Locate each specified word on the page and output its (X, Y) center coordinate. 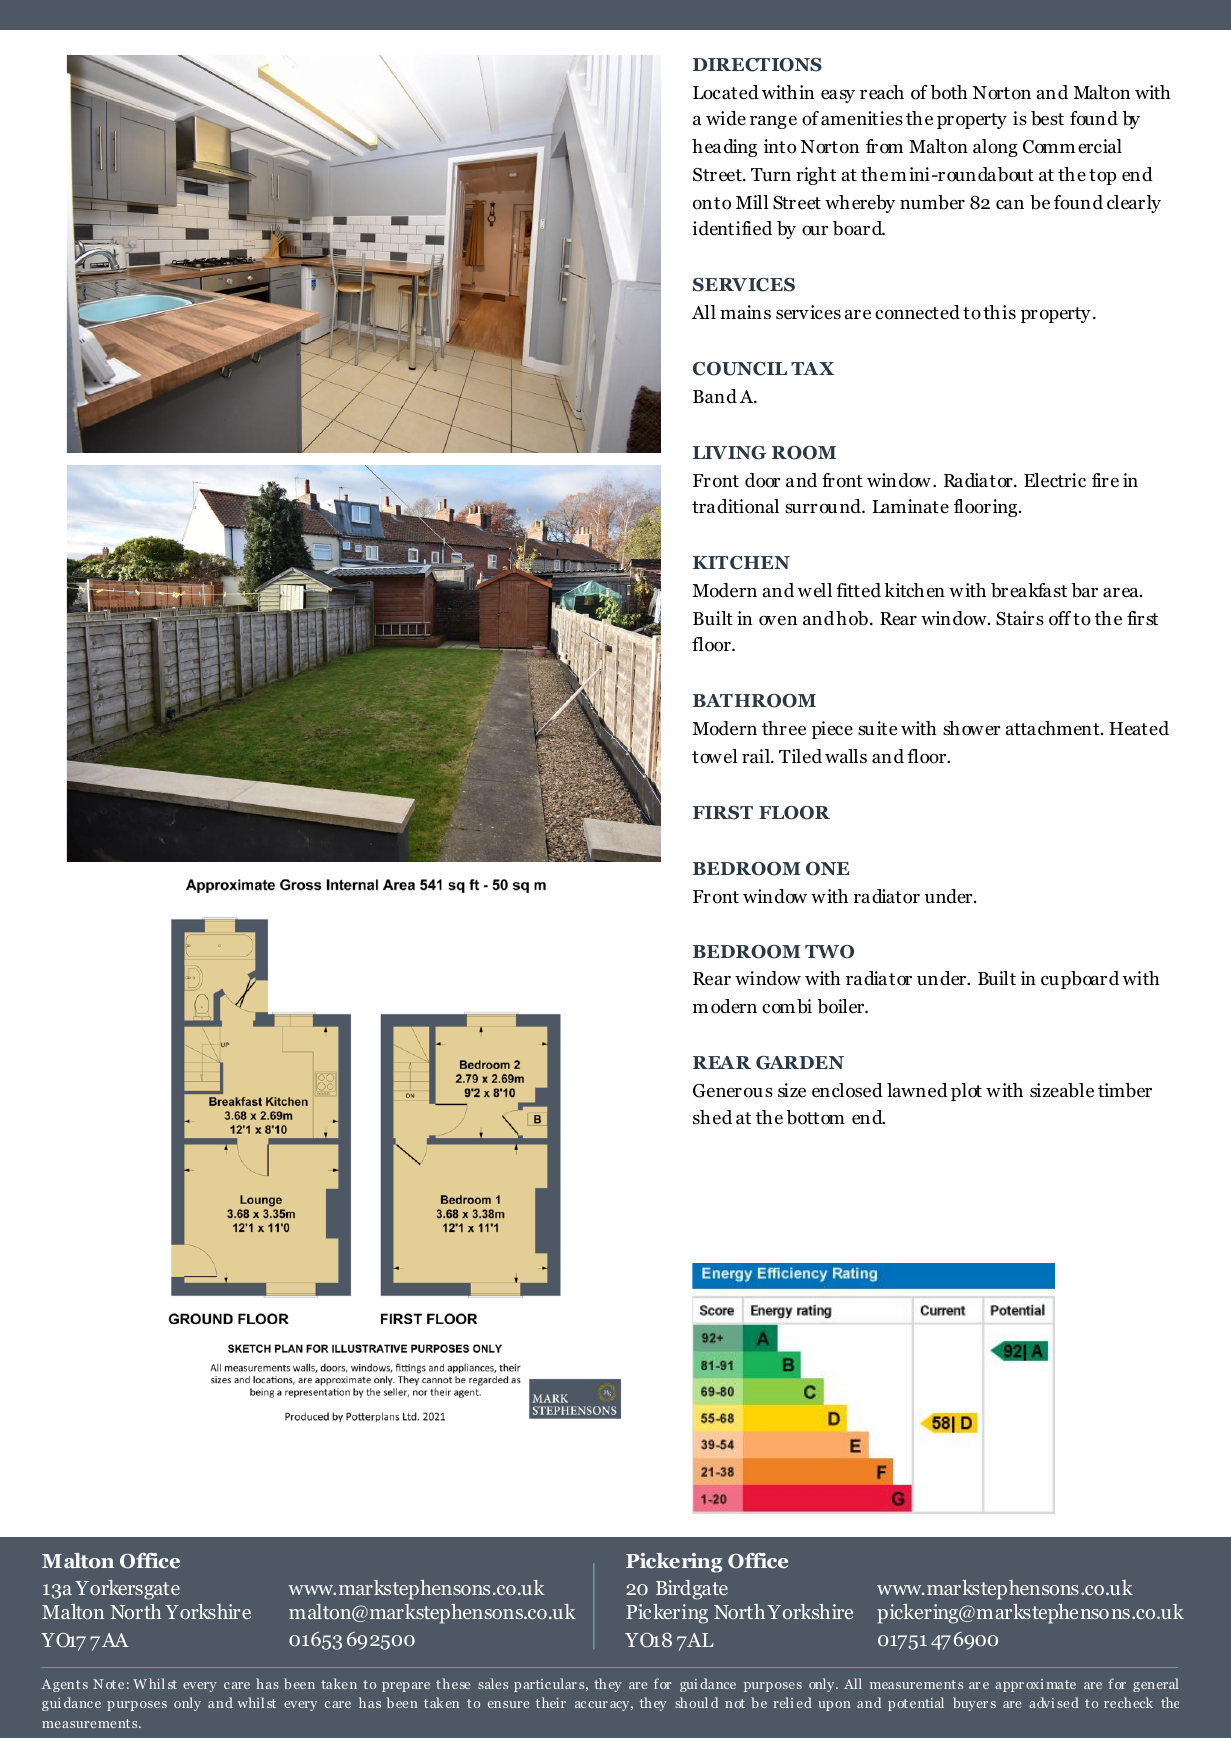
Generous (733, 1091)
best (1047, 118)
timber (1125, 1090)
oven (778, 621)
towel (715, 756)
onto (712, 203)
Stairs (1020, 618)
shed (712, 1117)
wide (726, 118)
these (453, 1683)
